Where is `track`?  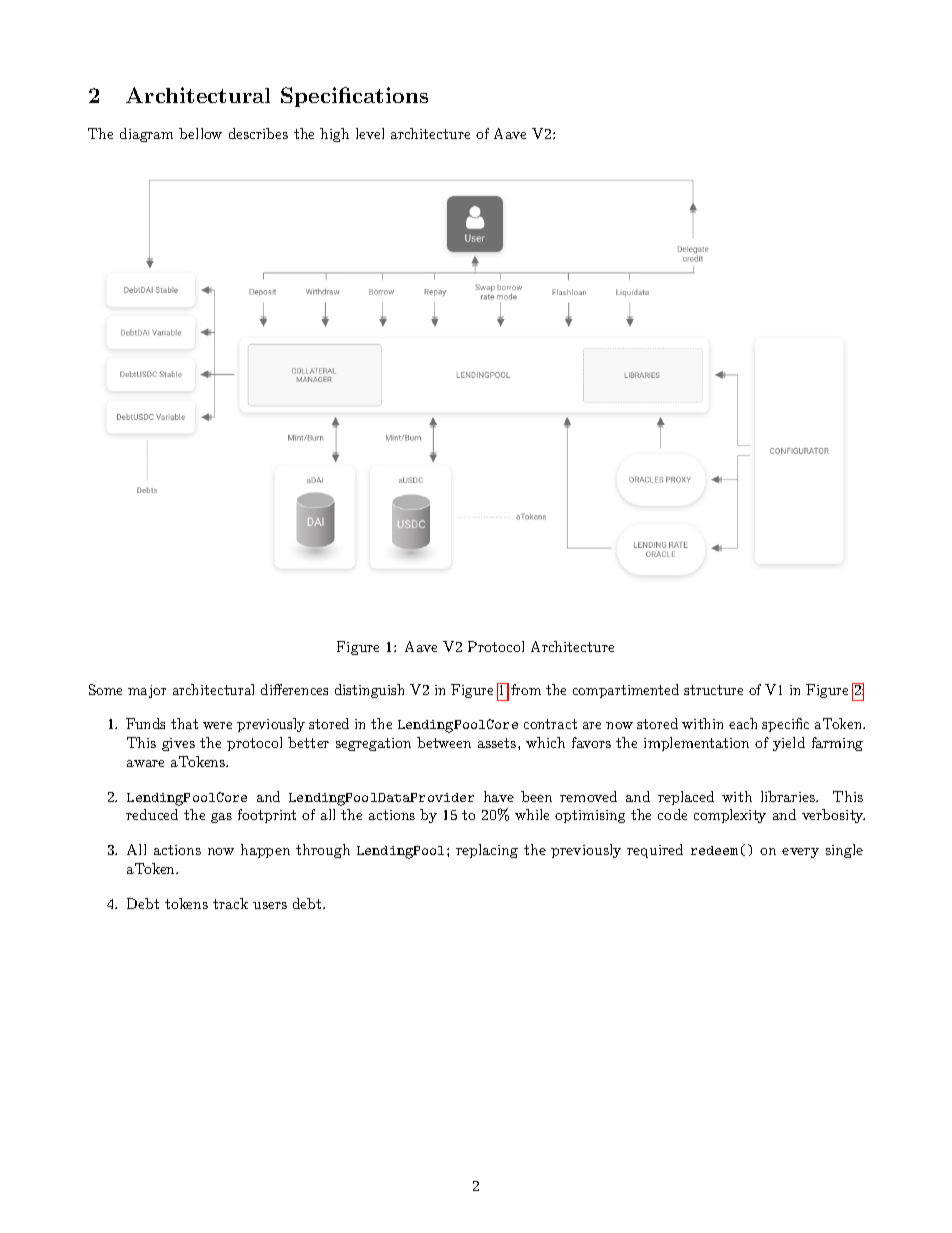 track is located at coordinates (230, 903).
